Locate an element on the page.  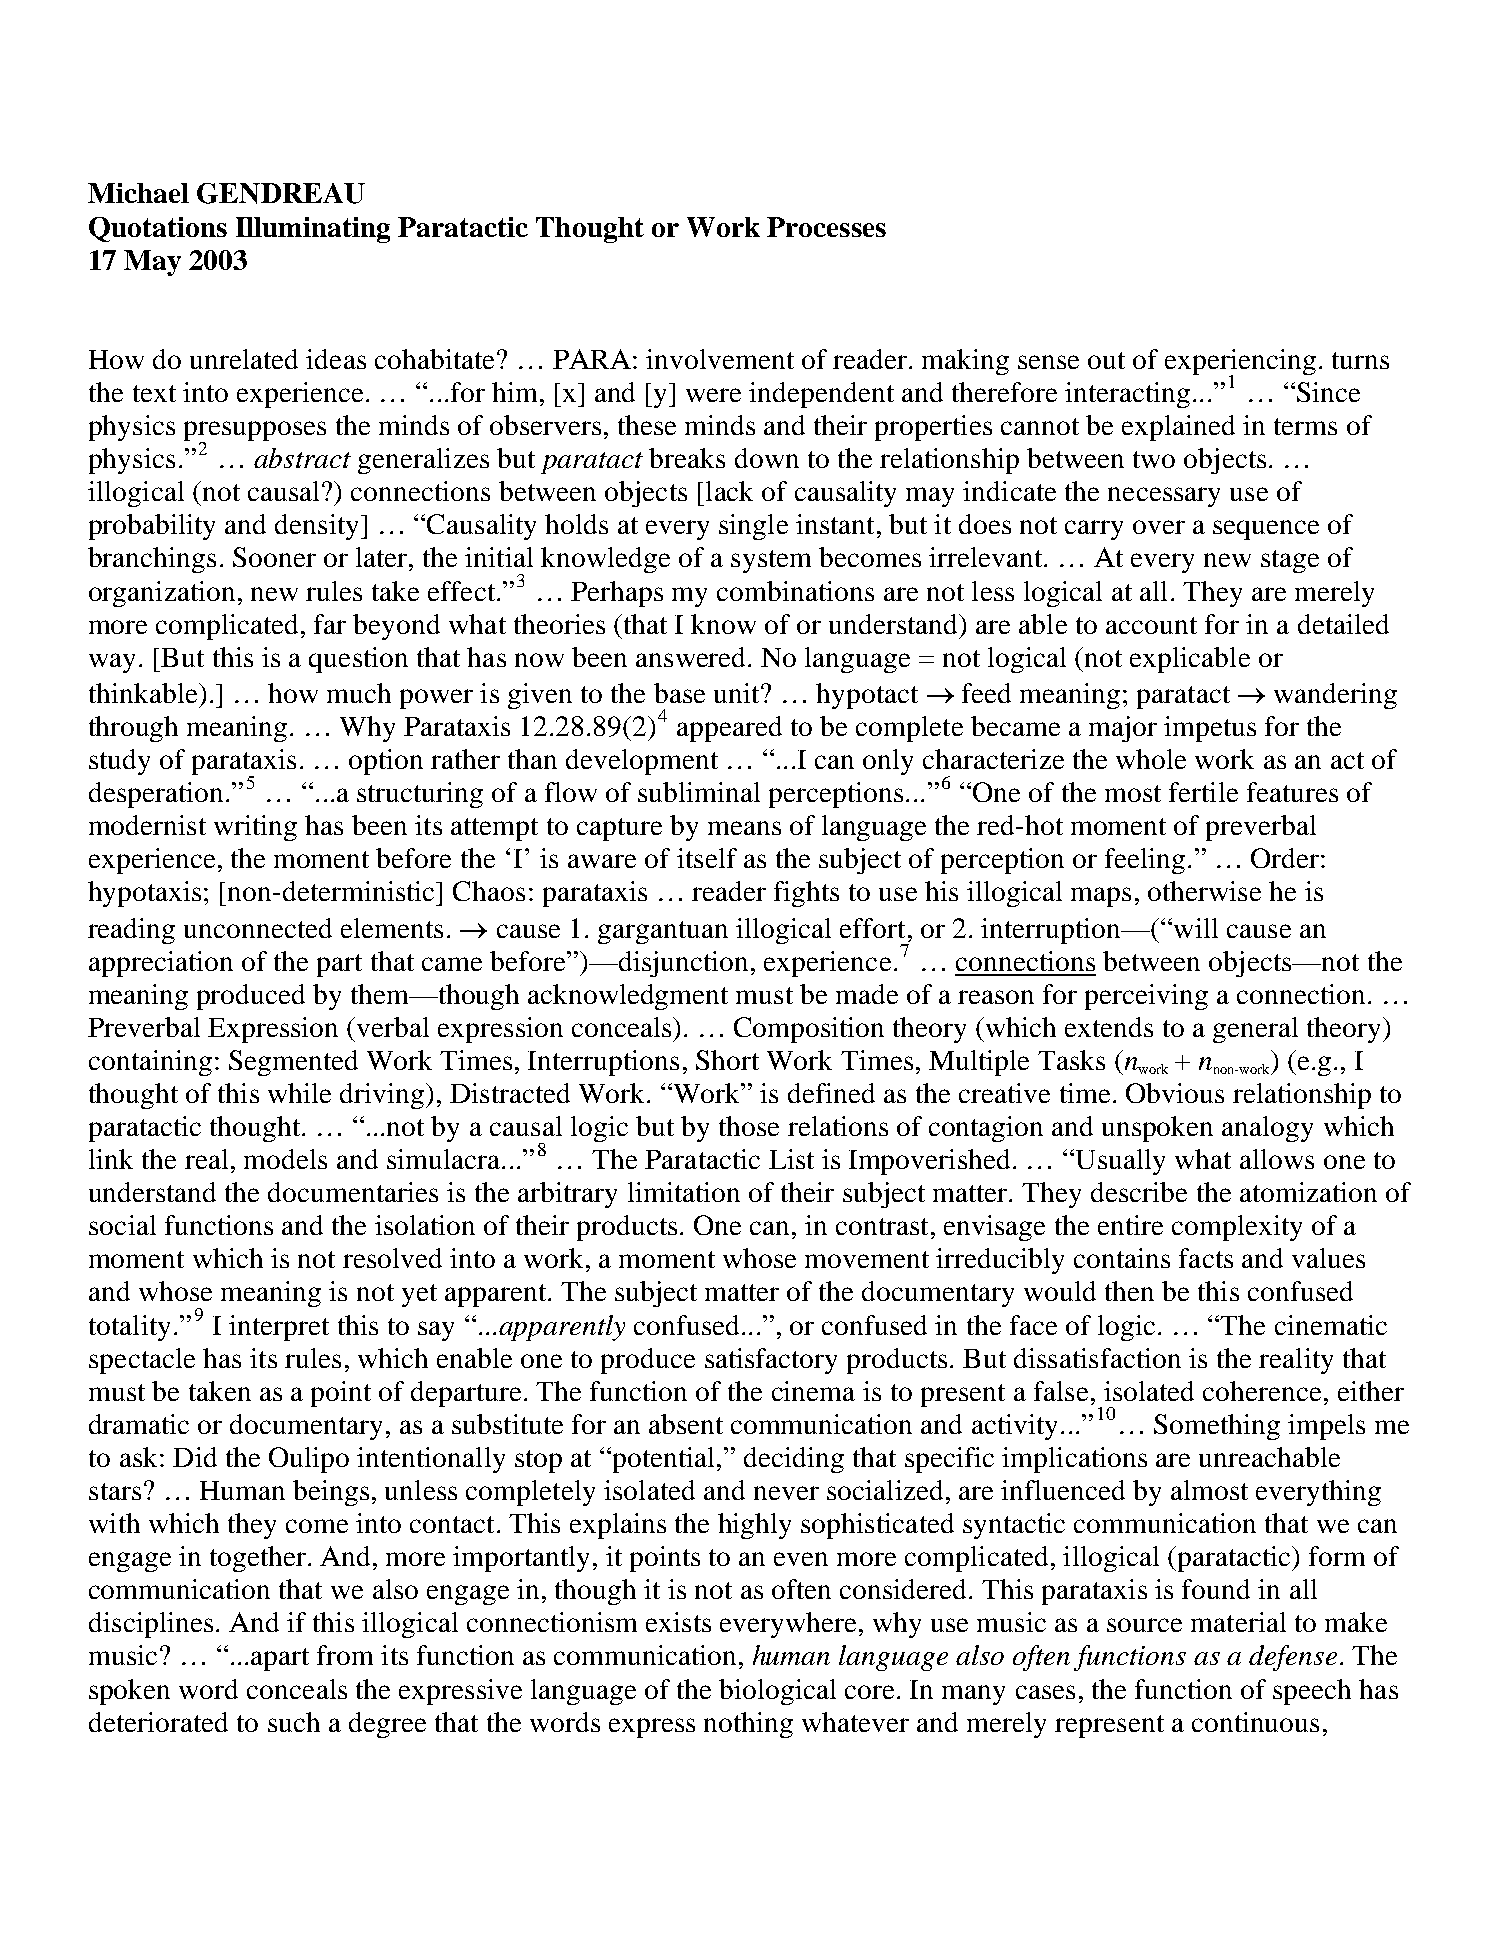
such is located at coordinates (294, 1722).
